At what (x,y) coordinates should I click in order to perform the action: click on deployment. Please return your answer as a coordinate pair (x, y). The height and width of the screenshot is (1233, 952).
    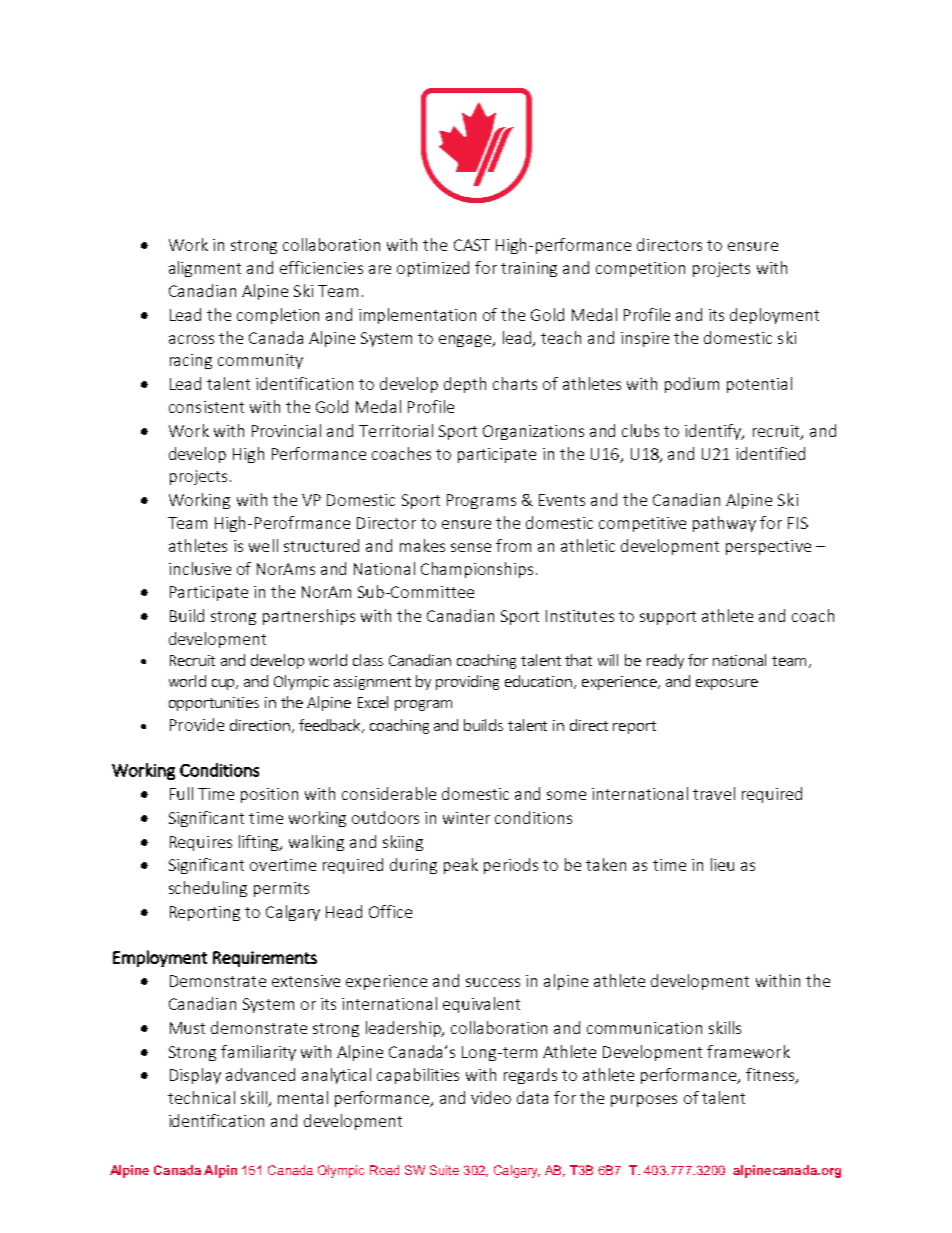
    Looking at the image, I should click on (774, 316).
